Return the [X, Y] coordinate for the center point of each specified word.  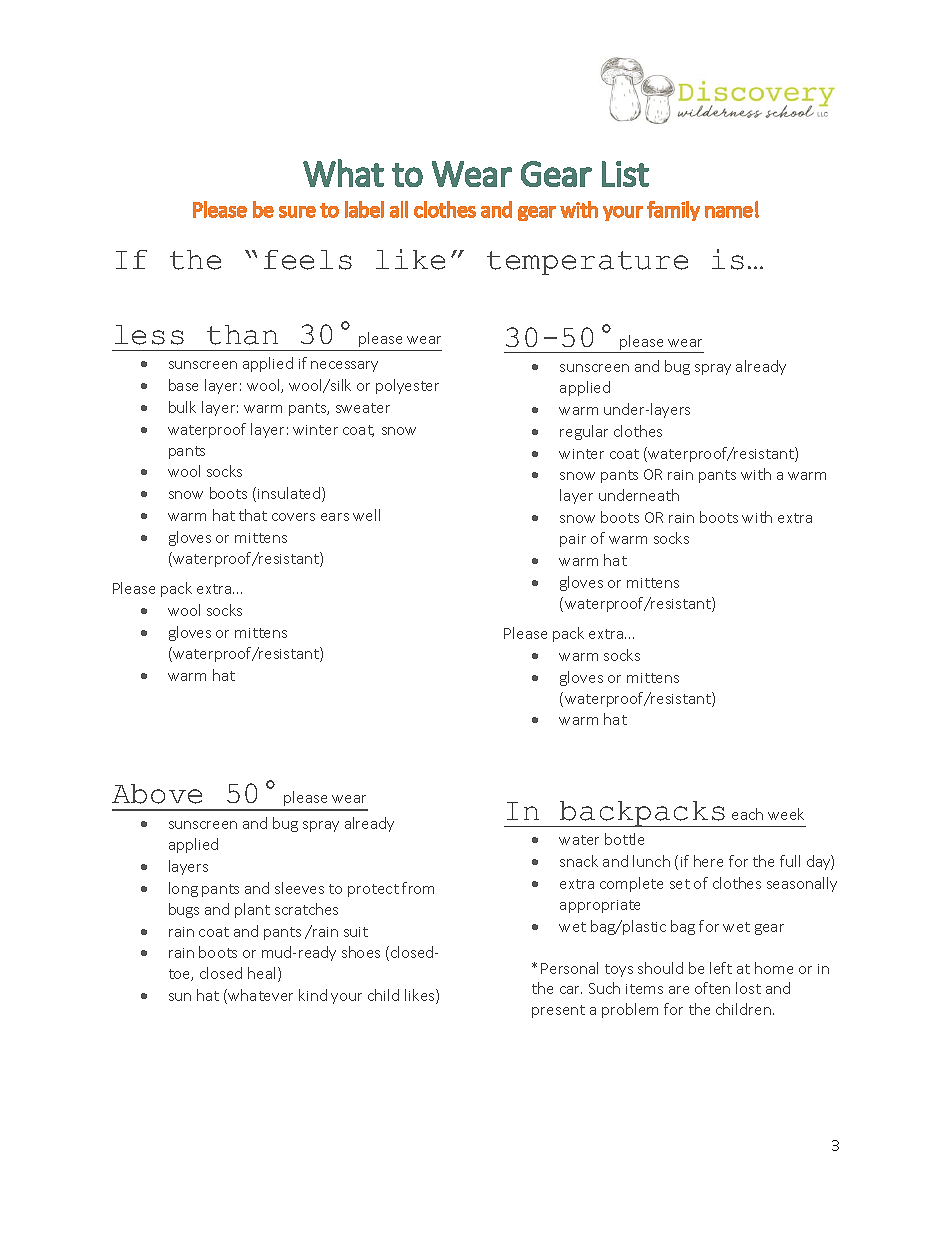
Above [157, 794]
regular [584, 432]
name [729, 212]
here [708, 861]
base [183, 385]
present [558, 1011]
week [786, 814]
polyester [407, 386]
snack [579, 861]
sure [297, 212]
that [253, 515]
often [712, 988]
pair [573, 540]
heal [263, 974]
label [364, 209]
